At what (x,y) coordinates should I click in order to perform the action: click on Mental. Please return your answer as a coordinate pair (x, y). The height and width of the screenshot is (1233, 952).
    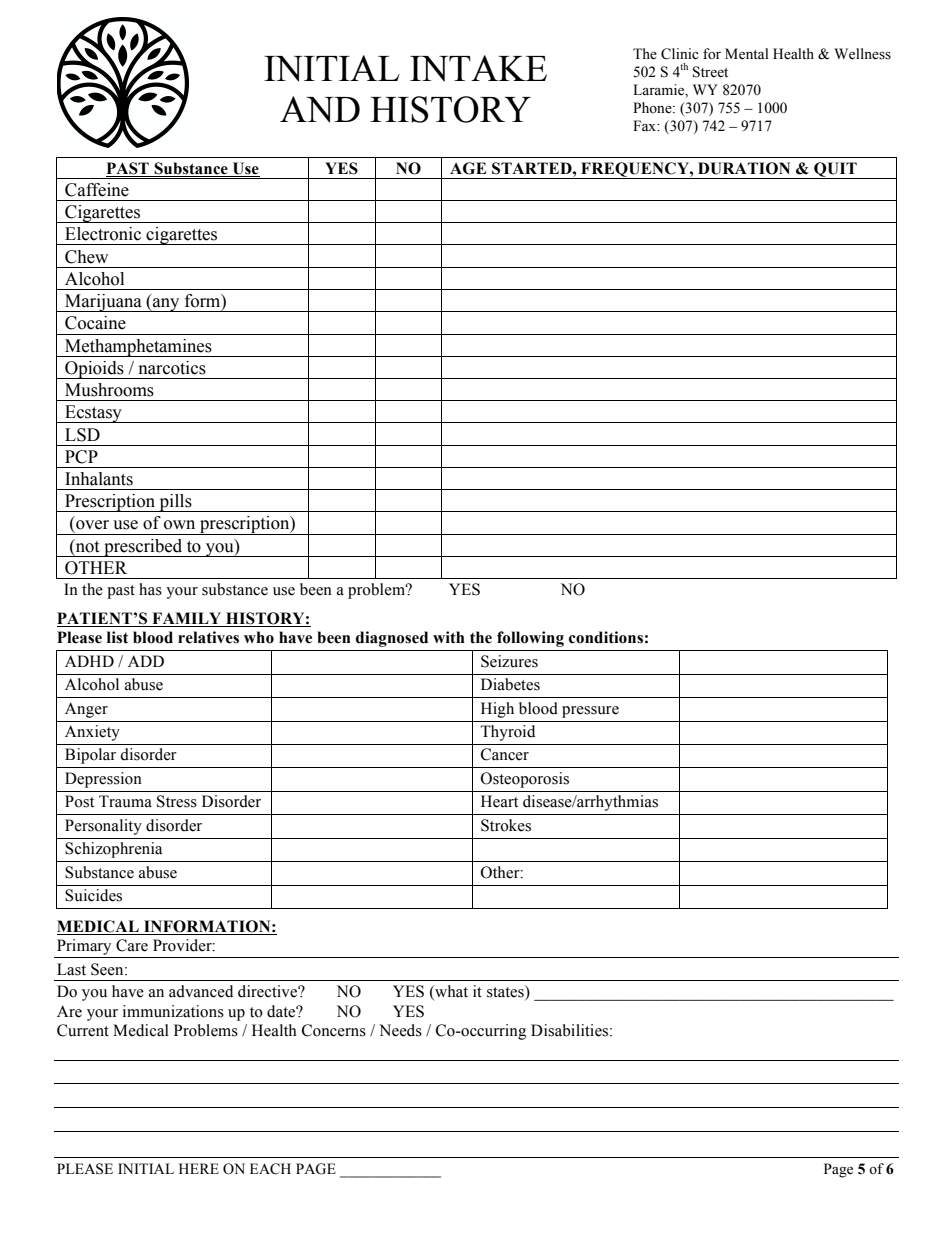
    Looking at the image, I should click on (747, 54).
